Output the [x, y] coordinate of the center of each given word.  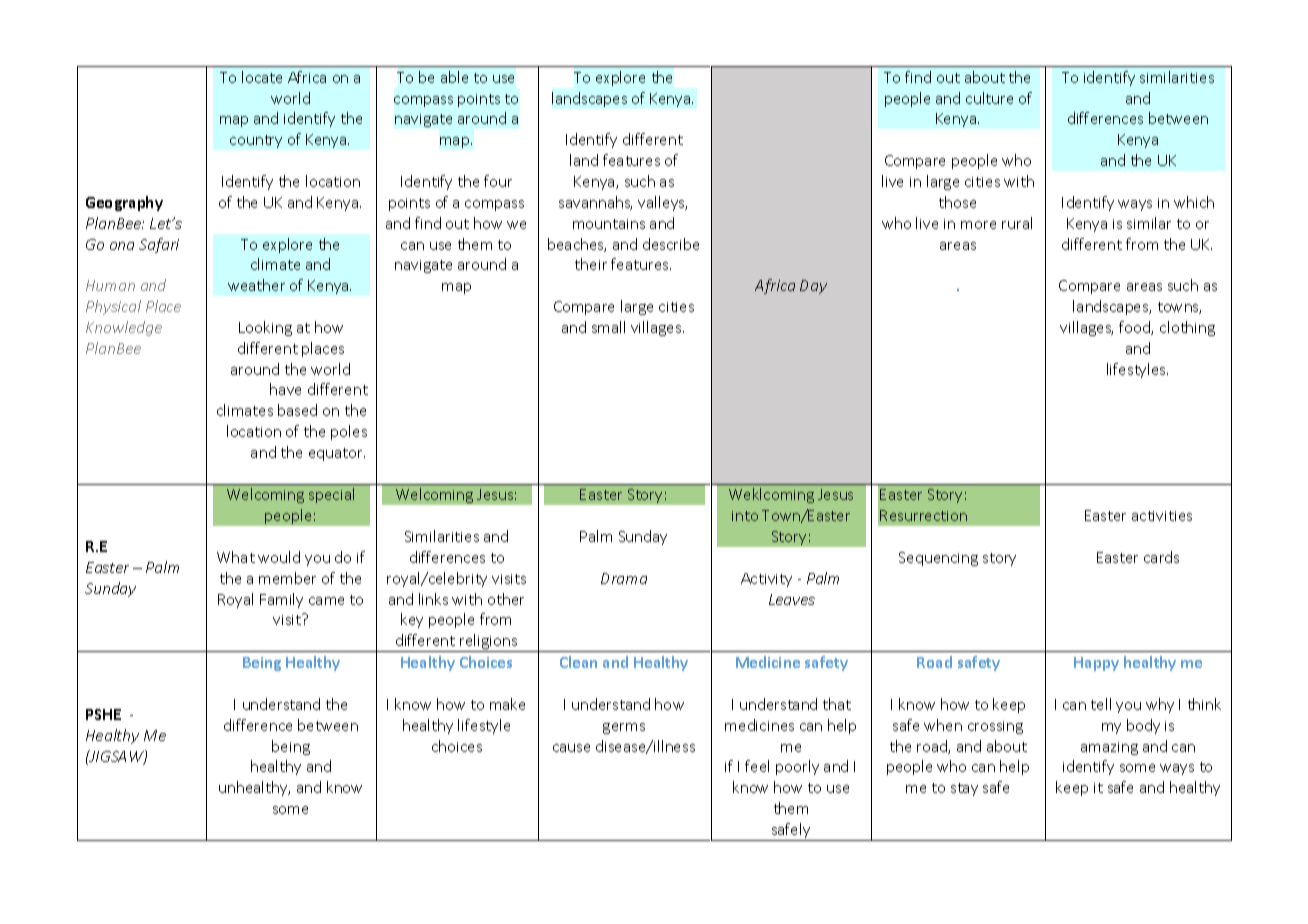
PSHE [103, 714]
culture [989, 98]
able [454, 77]
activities [1162, 516]
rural [1017, 223]
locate [262, 77]
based [297, 410]
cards [1161, 557]
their [591, 264]
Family [281, 600]
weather [256, 285]
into [745, 516]
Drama [624, 578]
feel [757, 766]
